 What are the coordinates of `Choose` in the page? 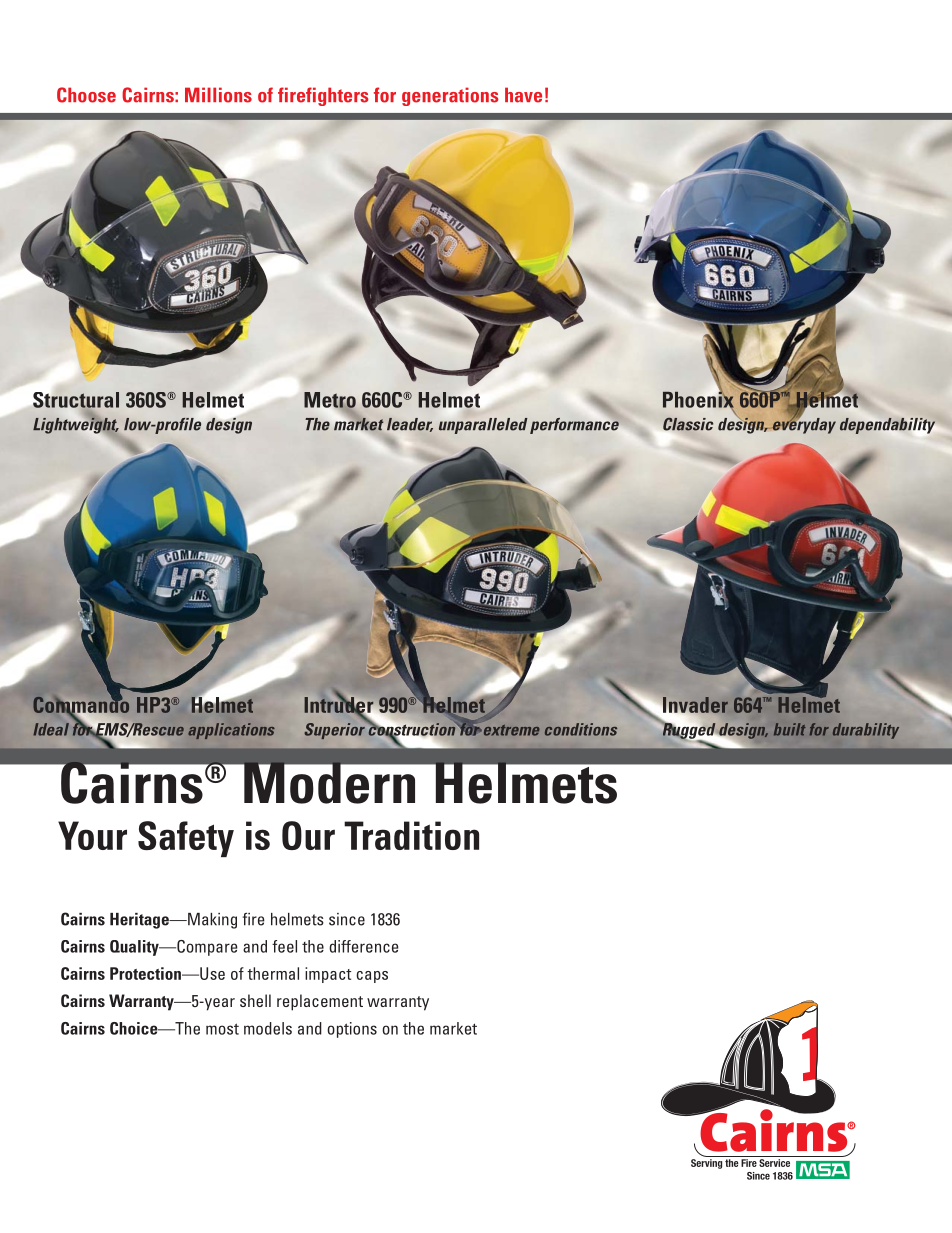 It's located at (86, 95).
